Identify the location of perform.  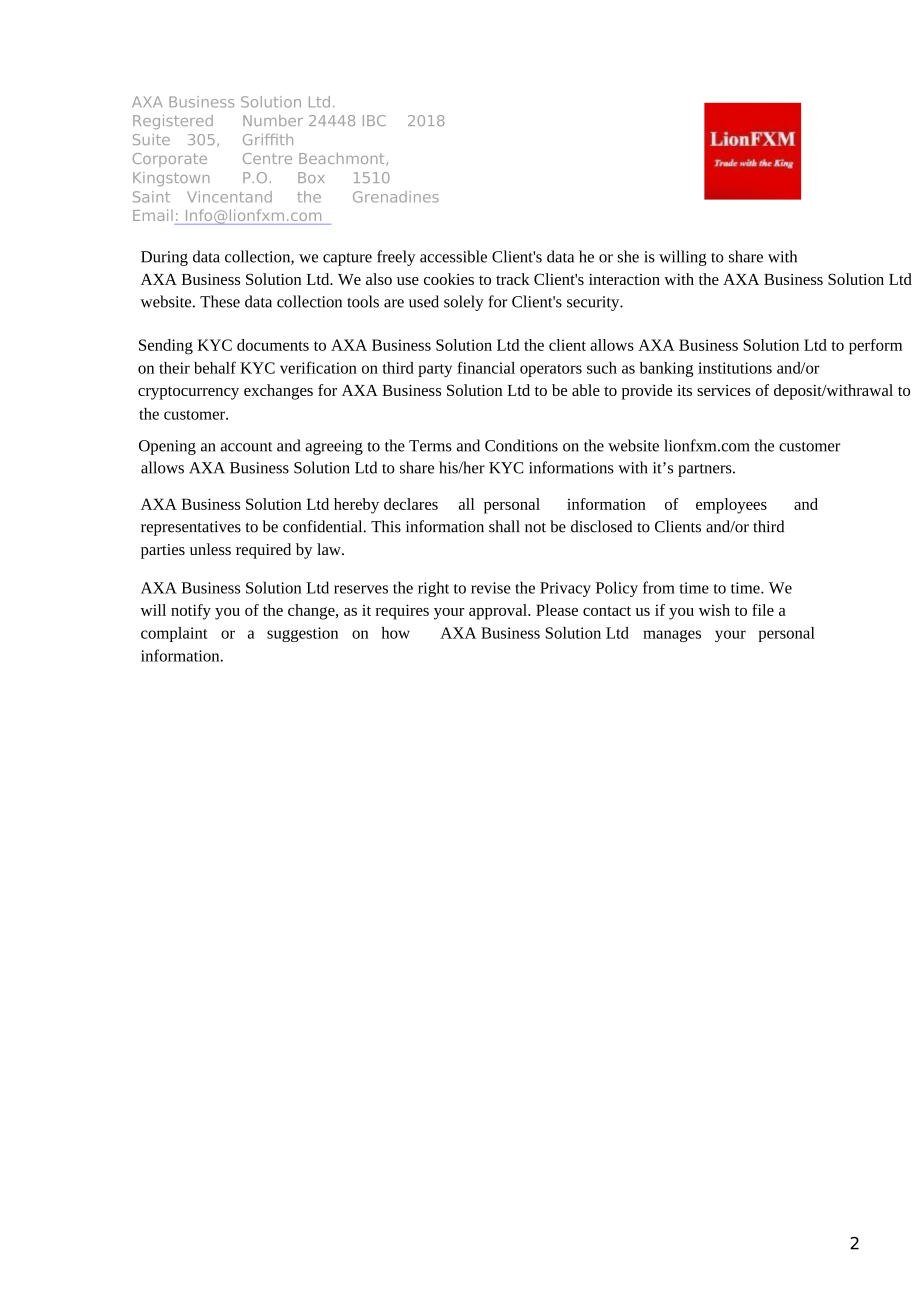
(875, 347).
